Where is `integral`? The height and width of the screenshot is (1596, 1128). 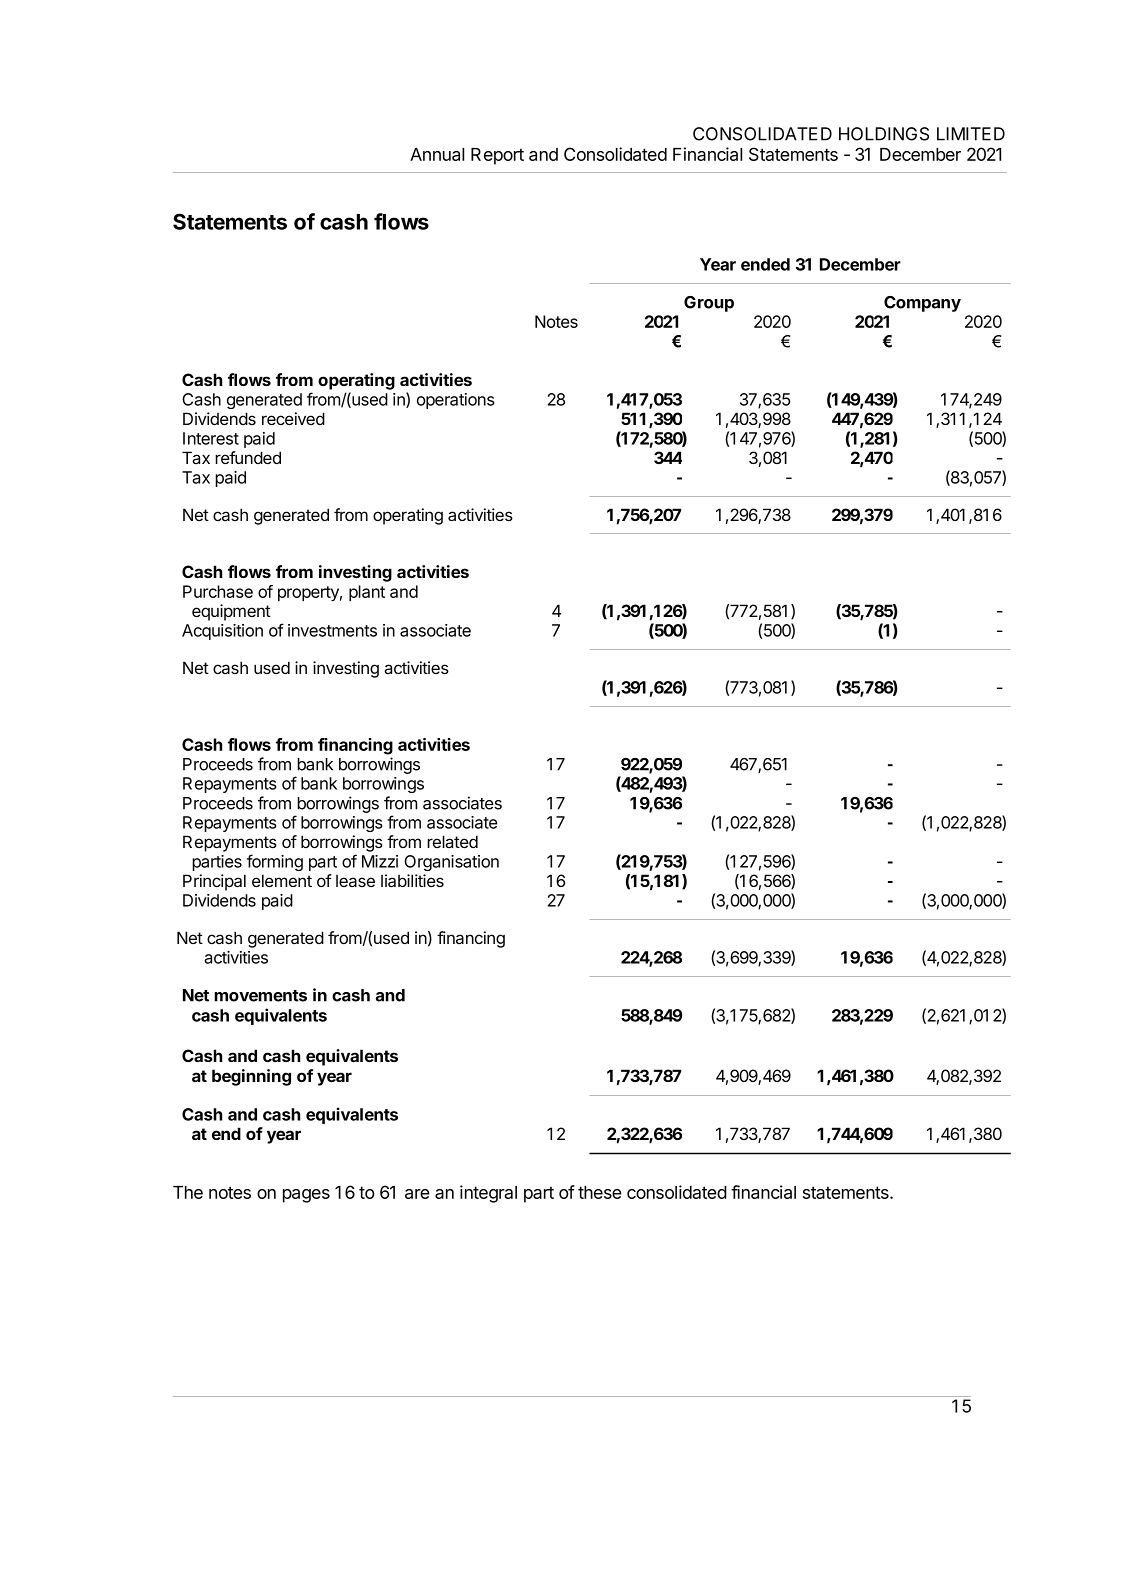
integral is located at coordinates (488, 1194).
